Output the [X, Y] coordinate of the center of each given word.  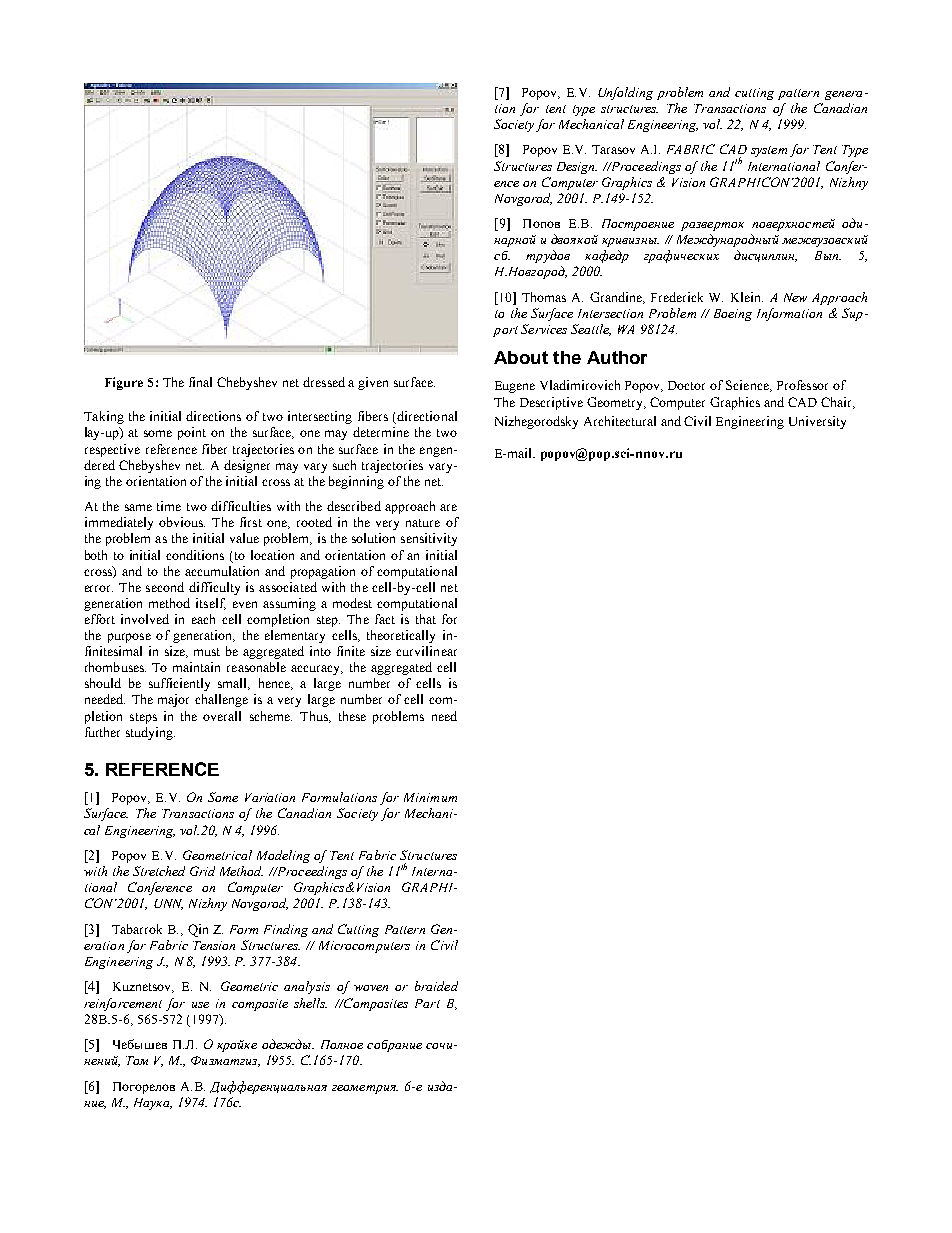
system [769, 151]
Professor [802, 385]
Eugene [515, 387]
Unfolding [625, 93]
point [192, 433]
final [200, 382]
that [426, 619]
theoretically [401, 636]
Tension [214, 945]
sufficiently [179, 684]
